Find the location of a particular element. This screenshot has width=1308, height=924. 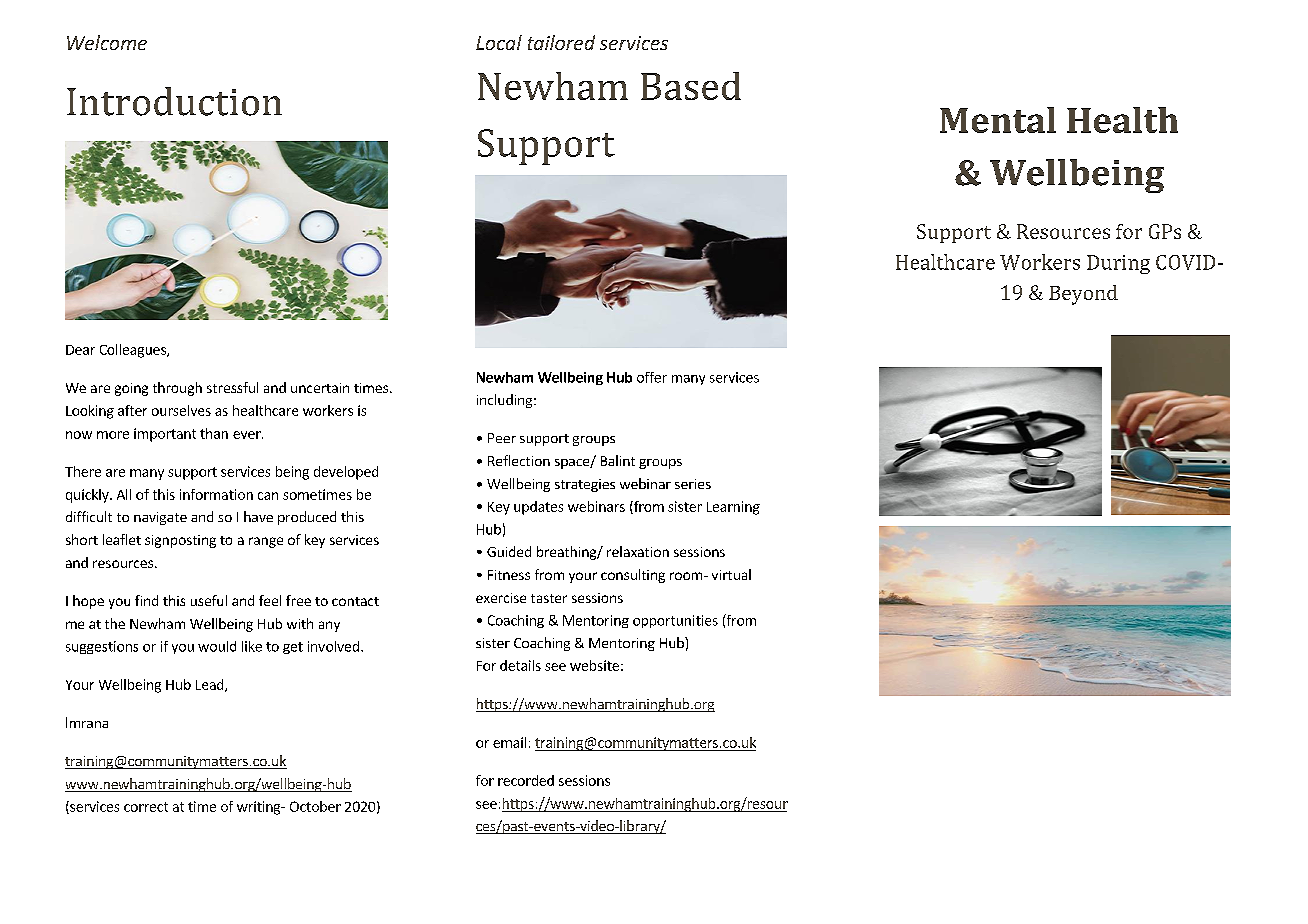

Mental is located at coordinates (998, 120).
